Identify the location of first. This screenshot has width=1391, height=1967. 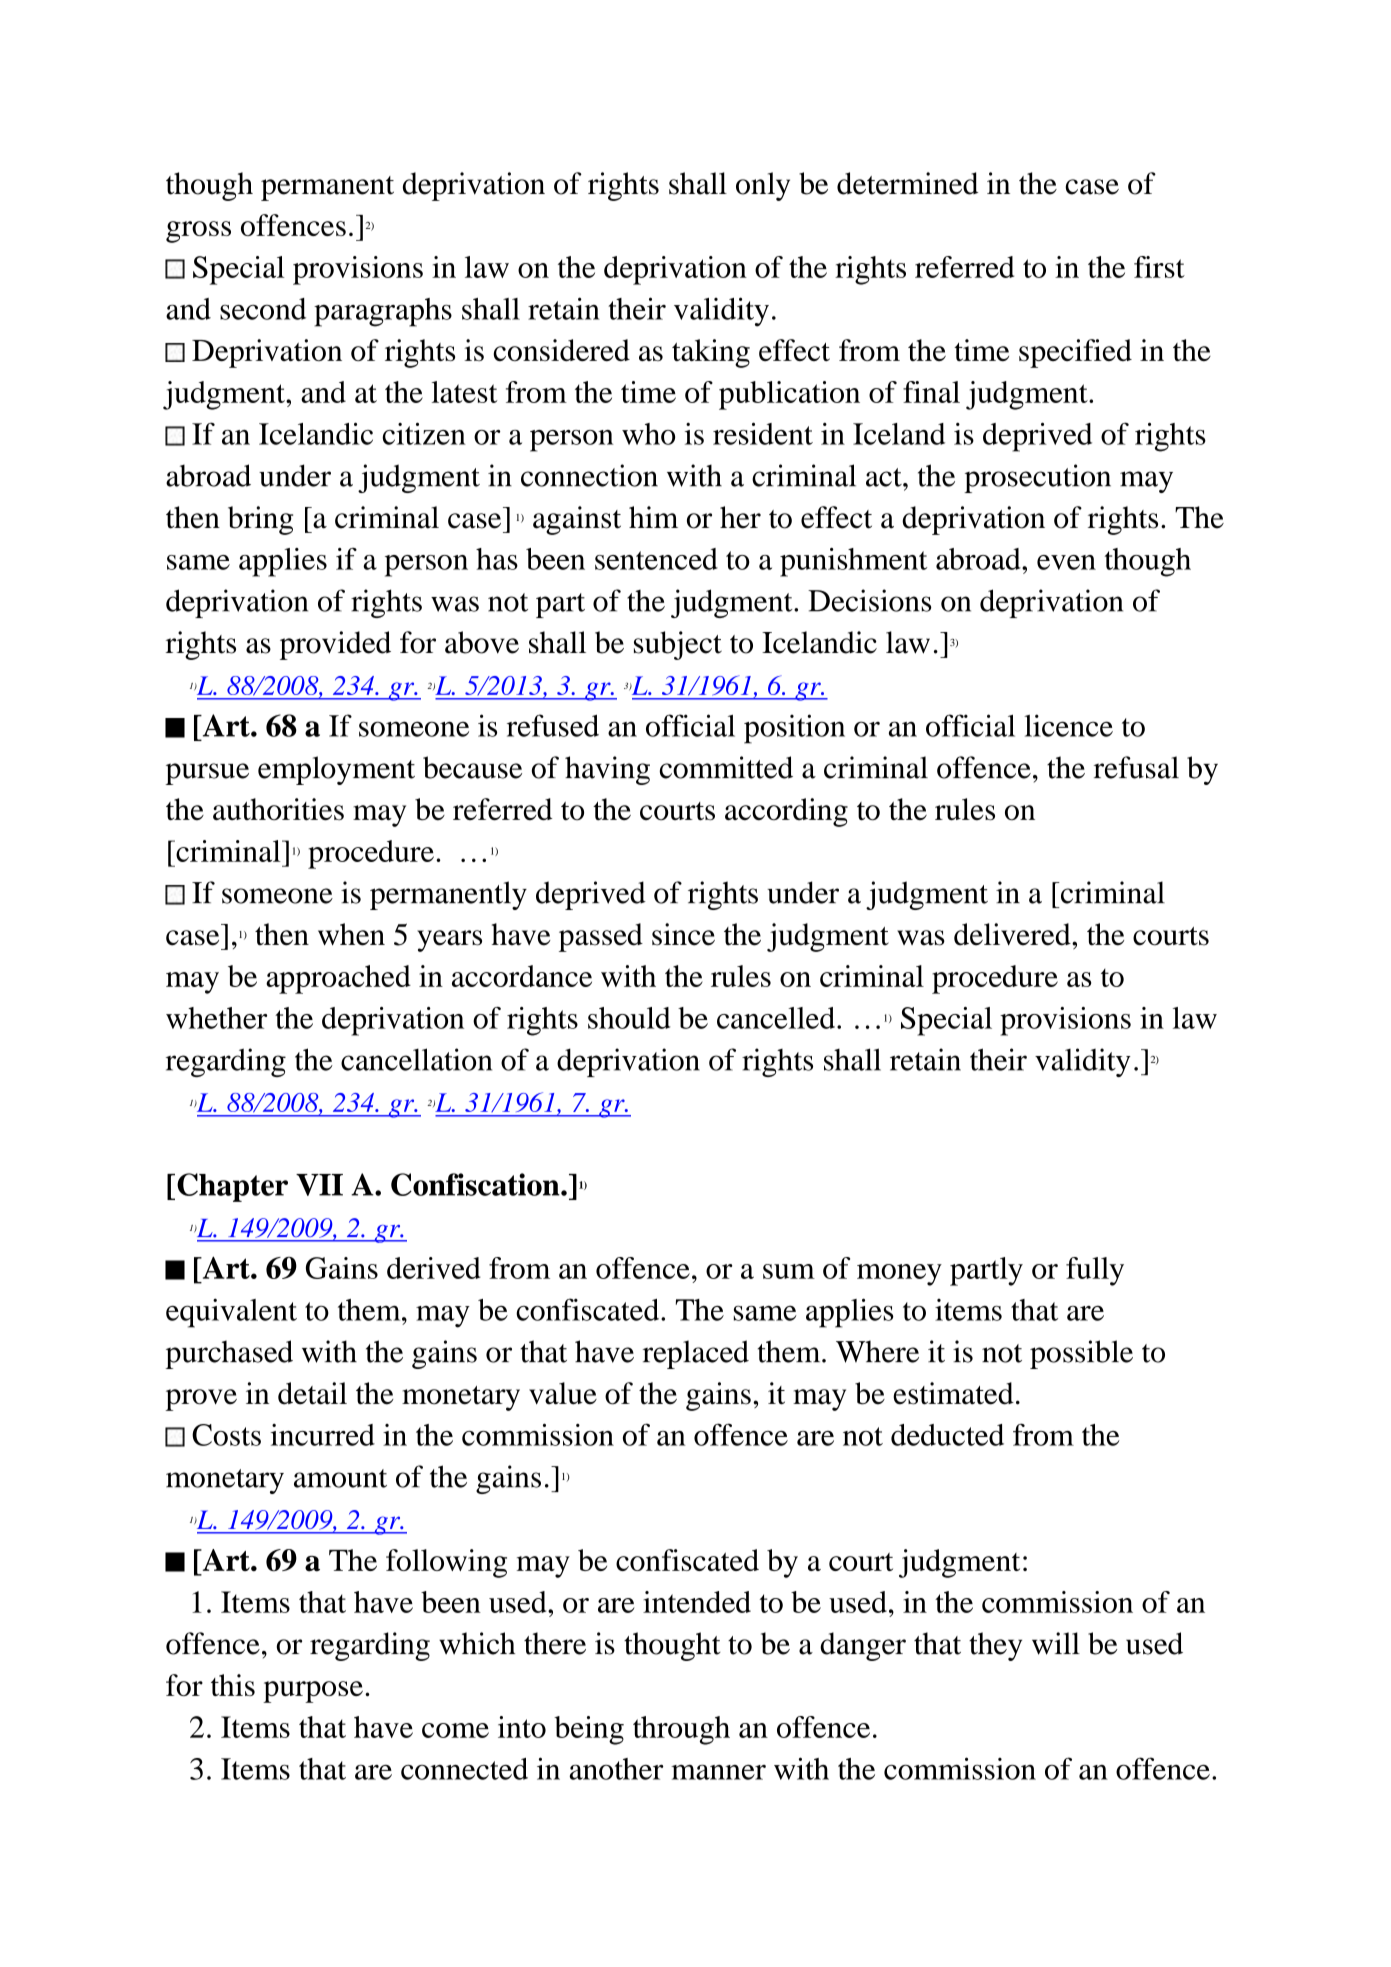
(1159, 267).
